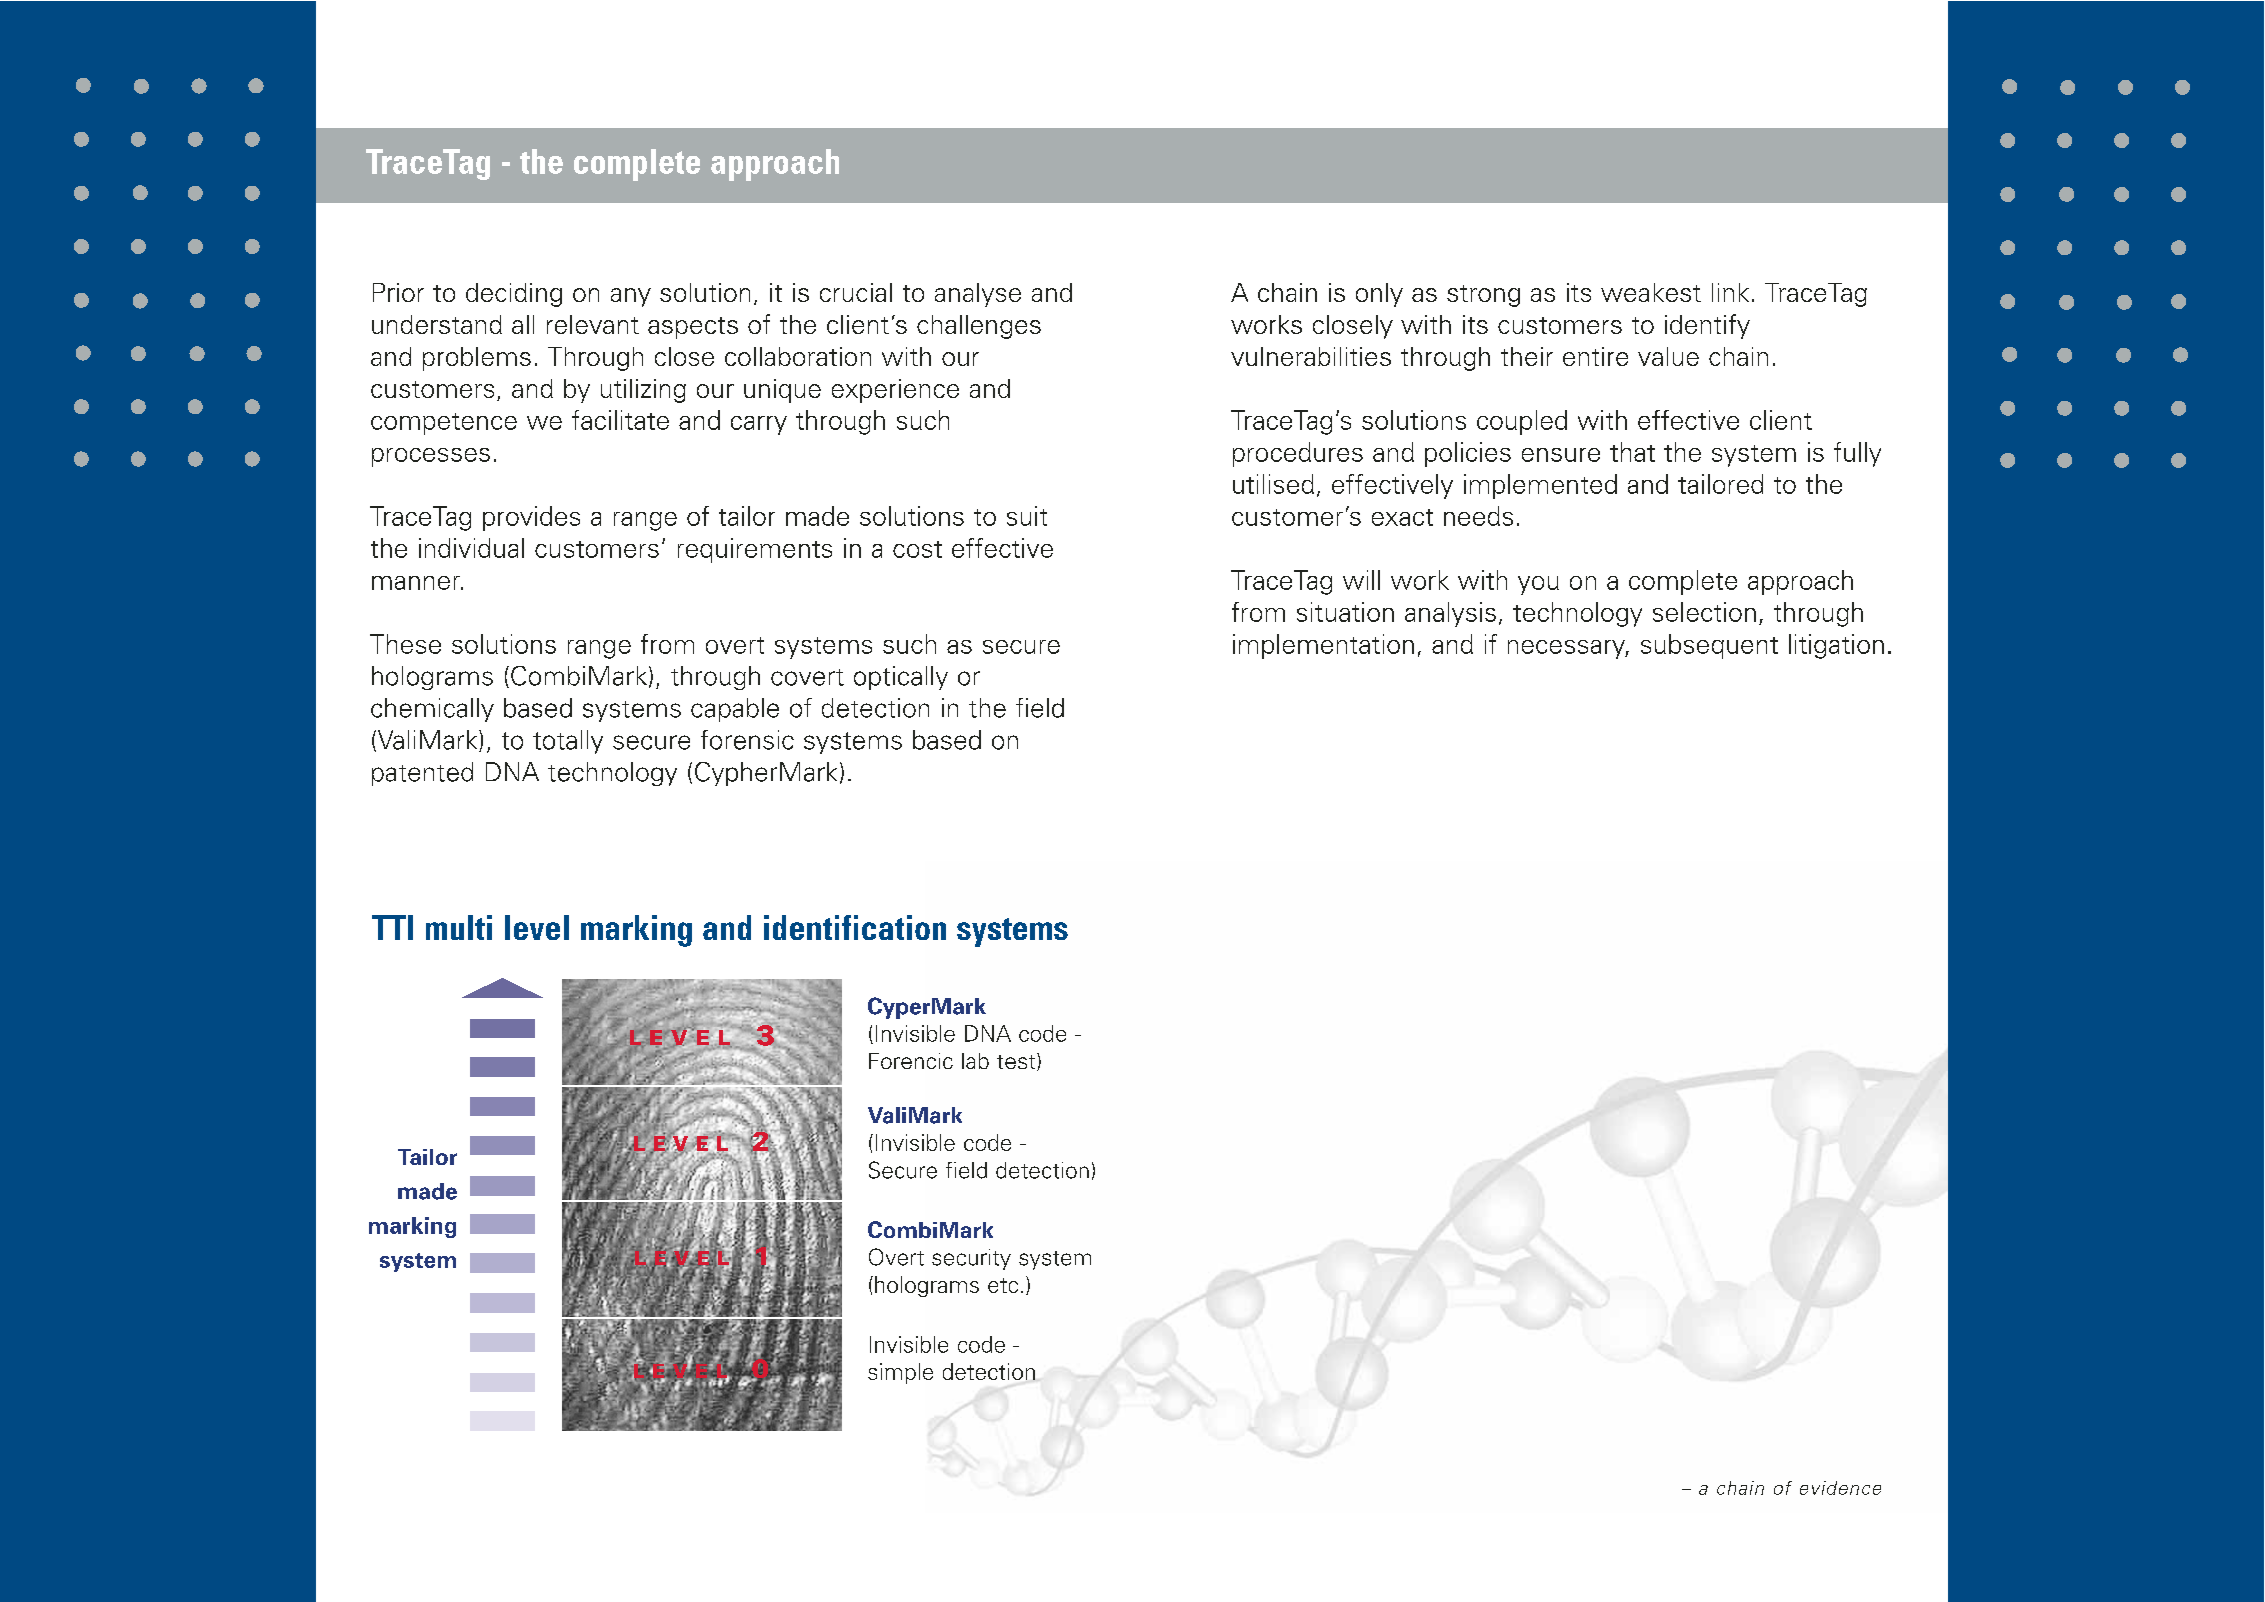 This document has width=2265, height=1602. Describe the element at coordinates (979, 327) in the document. I see `challenges` at that location.
